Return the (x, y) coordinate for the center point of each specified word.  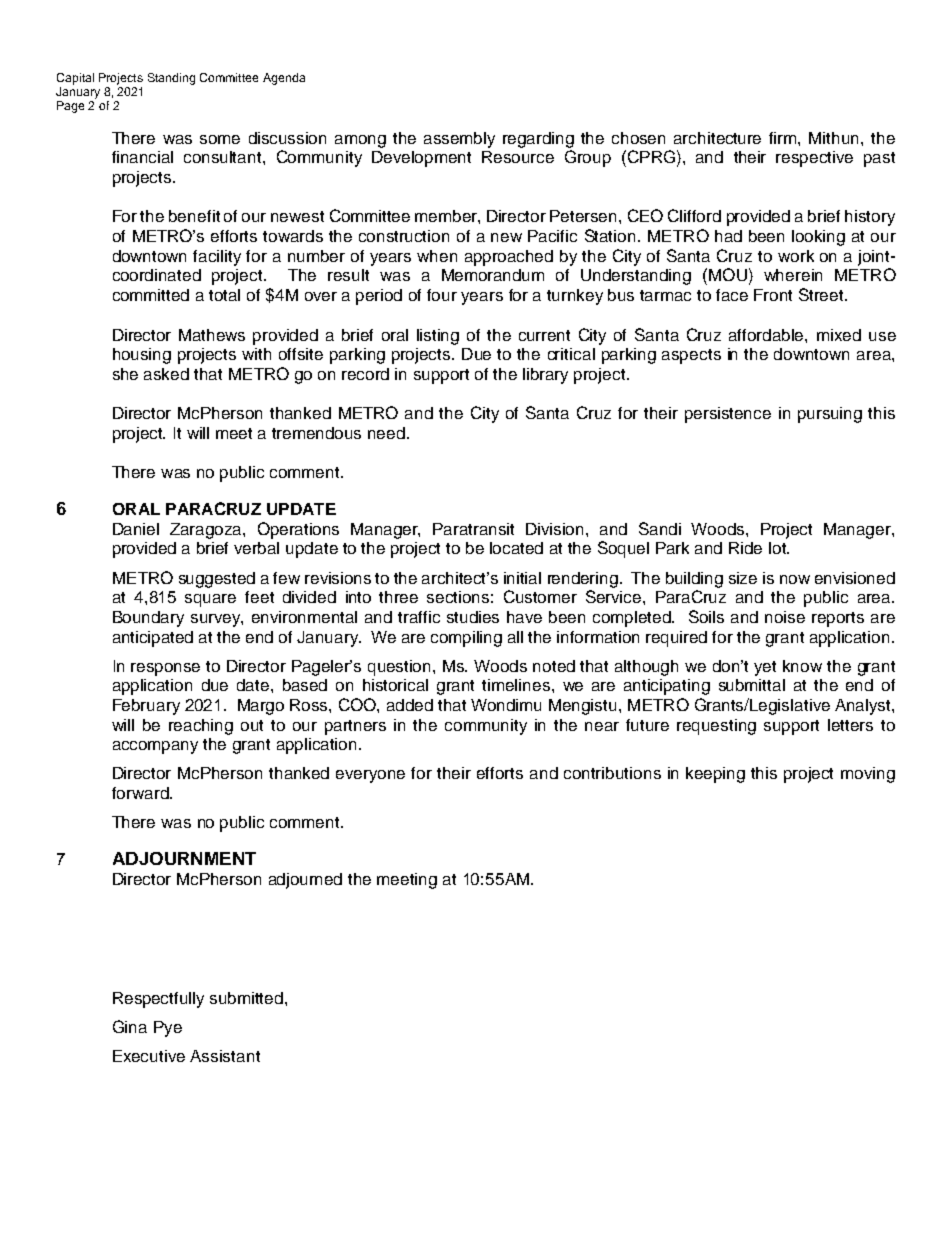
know (802, 666)
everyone (370, 776)
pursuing (830, 415)
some (220, 139)
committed (151, 295)
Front (773, 295)
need (386, 433)
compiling (466, 639)
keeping (715, 775)
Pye (168, 1029)
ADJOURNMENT (184, 858)
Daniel (136, 529)
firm (784, 138)
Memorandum (493, 275)
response (165, 669)
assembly (459, 140)
